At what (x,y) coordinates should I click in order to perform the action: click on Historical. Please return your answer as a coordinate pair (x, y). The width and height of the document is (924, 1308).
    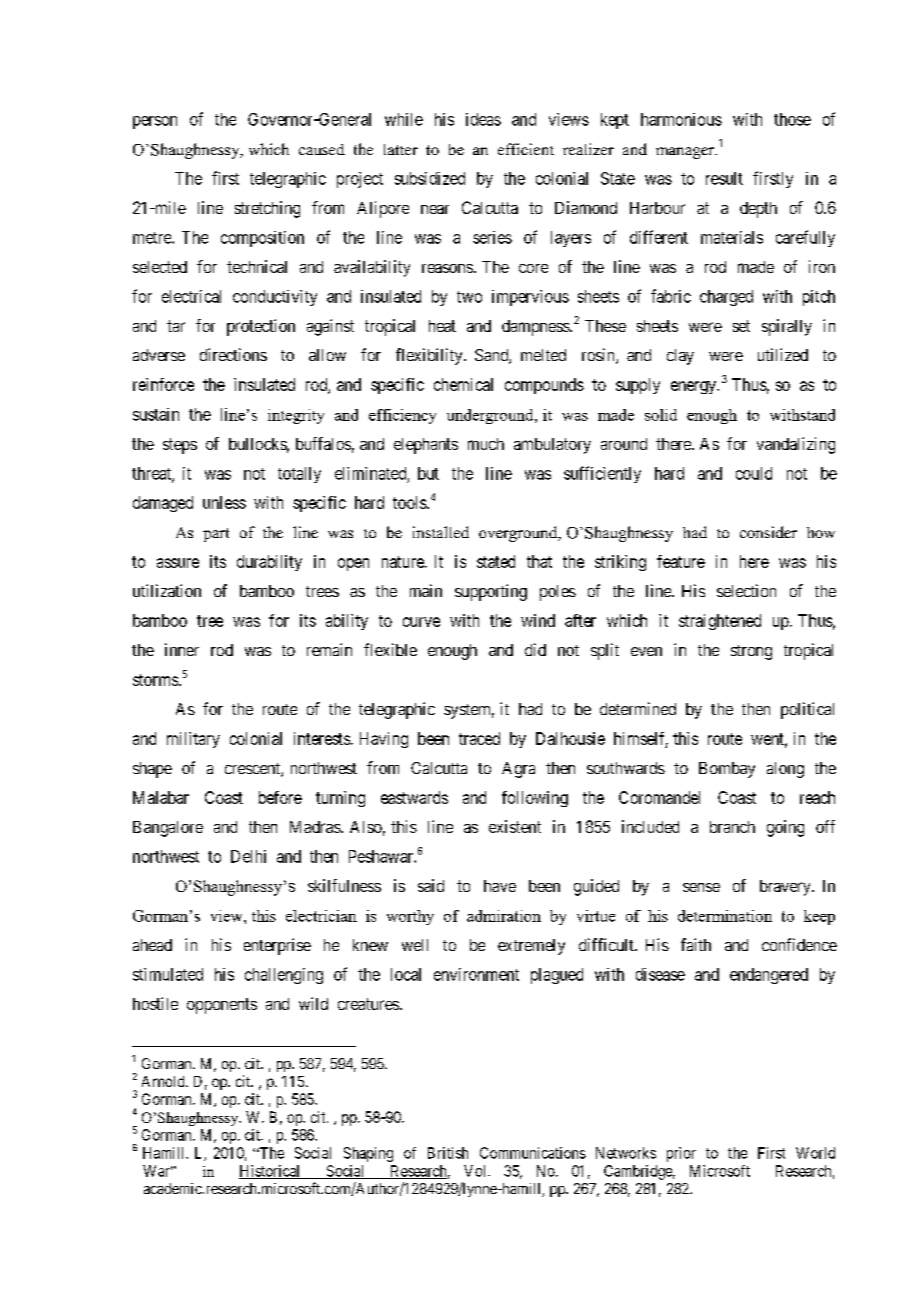
    Looking at the image, I should click on (271, 1172).
